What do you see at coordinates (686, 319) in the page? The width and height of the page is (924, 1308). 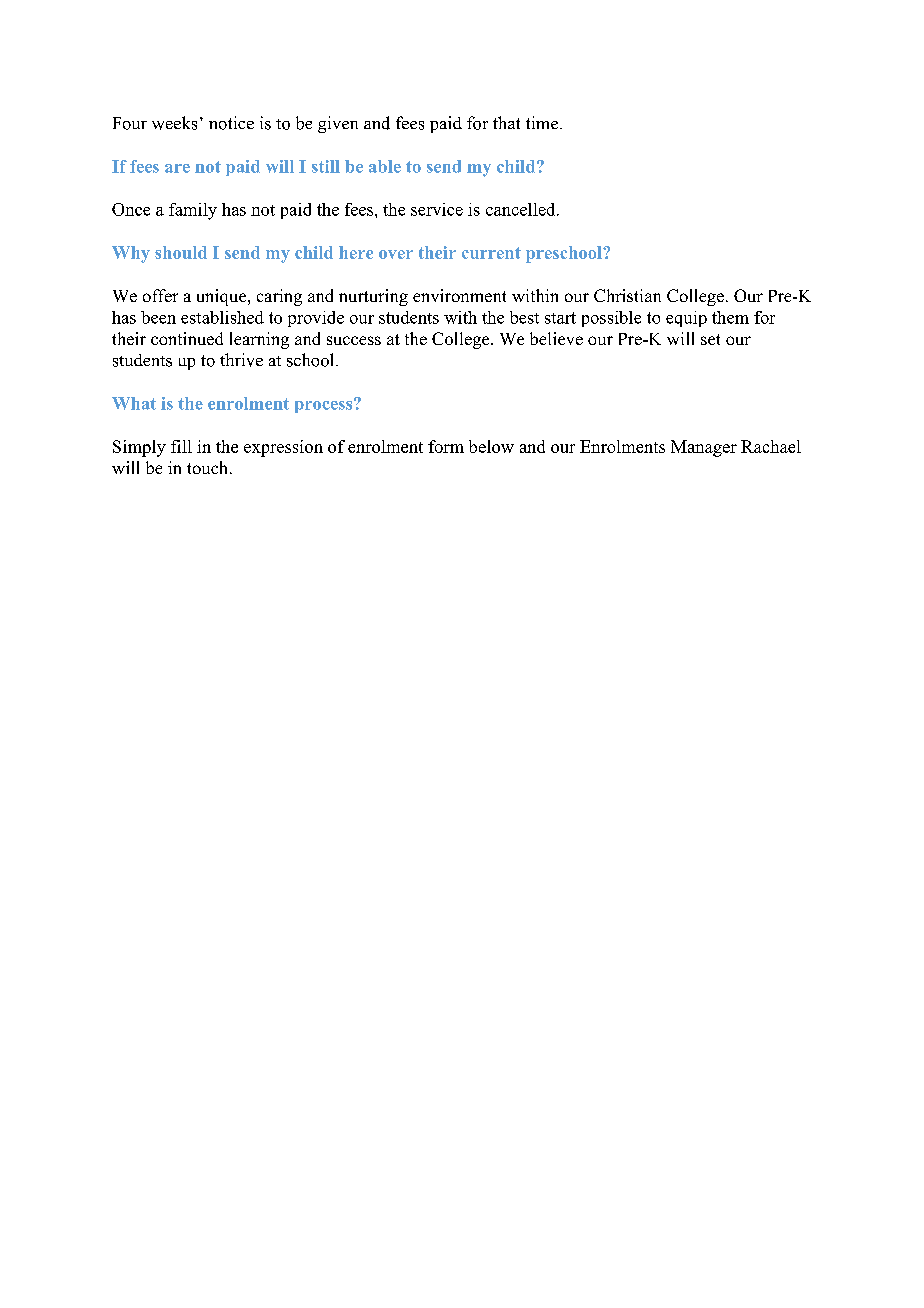 I see `equip` at bounding box center [686, 319].
